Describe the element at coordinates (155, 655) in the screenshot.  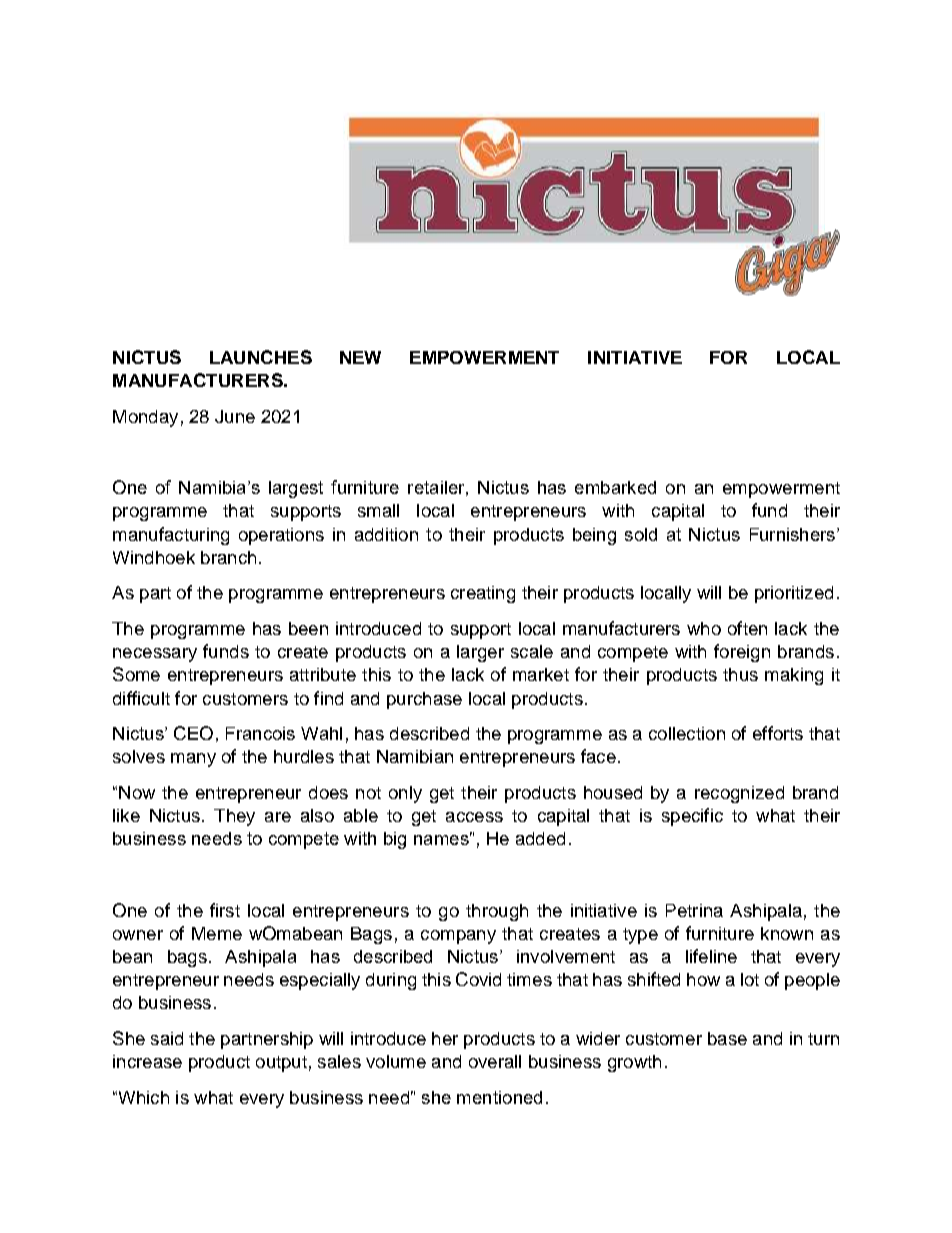
I see `necessary` at that location.
